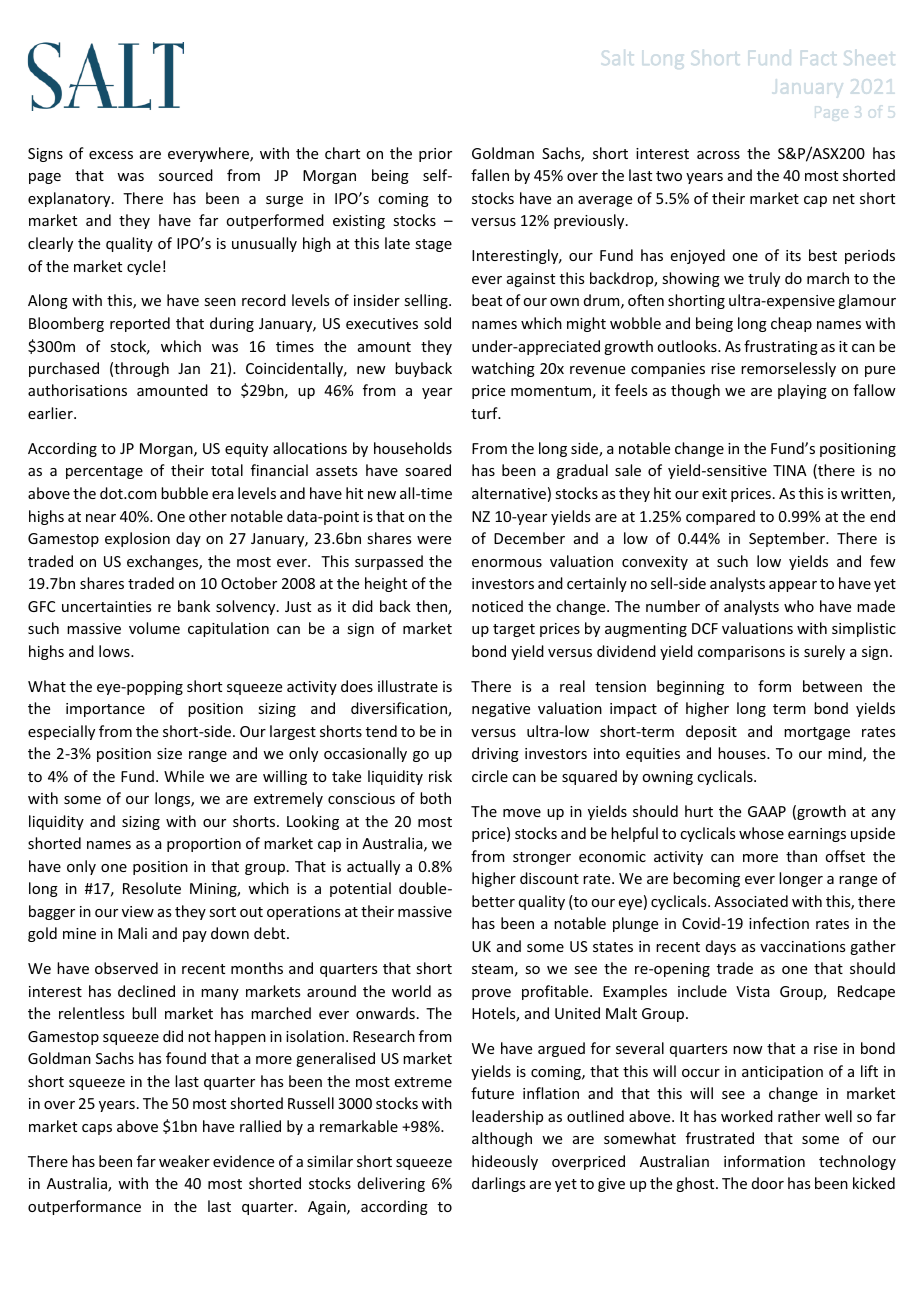  What do you see at coordinates (505, 1162) in the image?
I see `hideously` at bounding box center [505, 1162].
